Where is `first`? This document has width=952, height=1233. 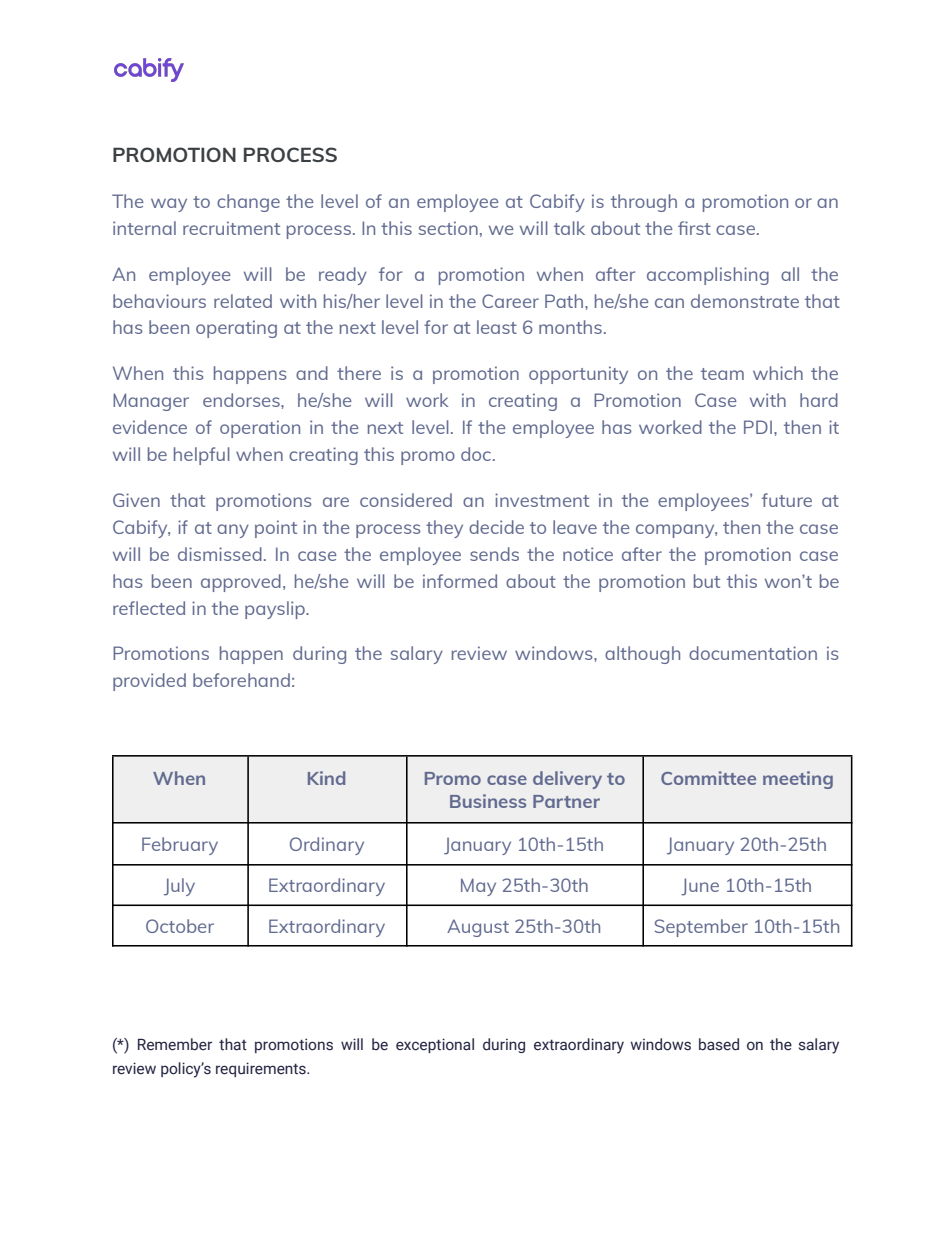
first is located at coordinates (694, 228).
